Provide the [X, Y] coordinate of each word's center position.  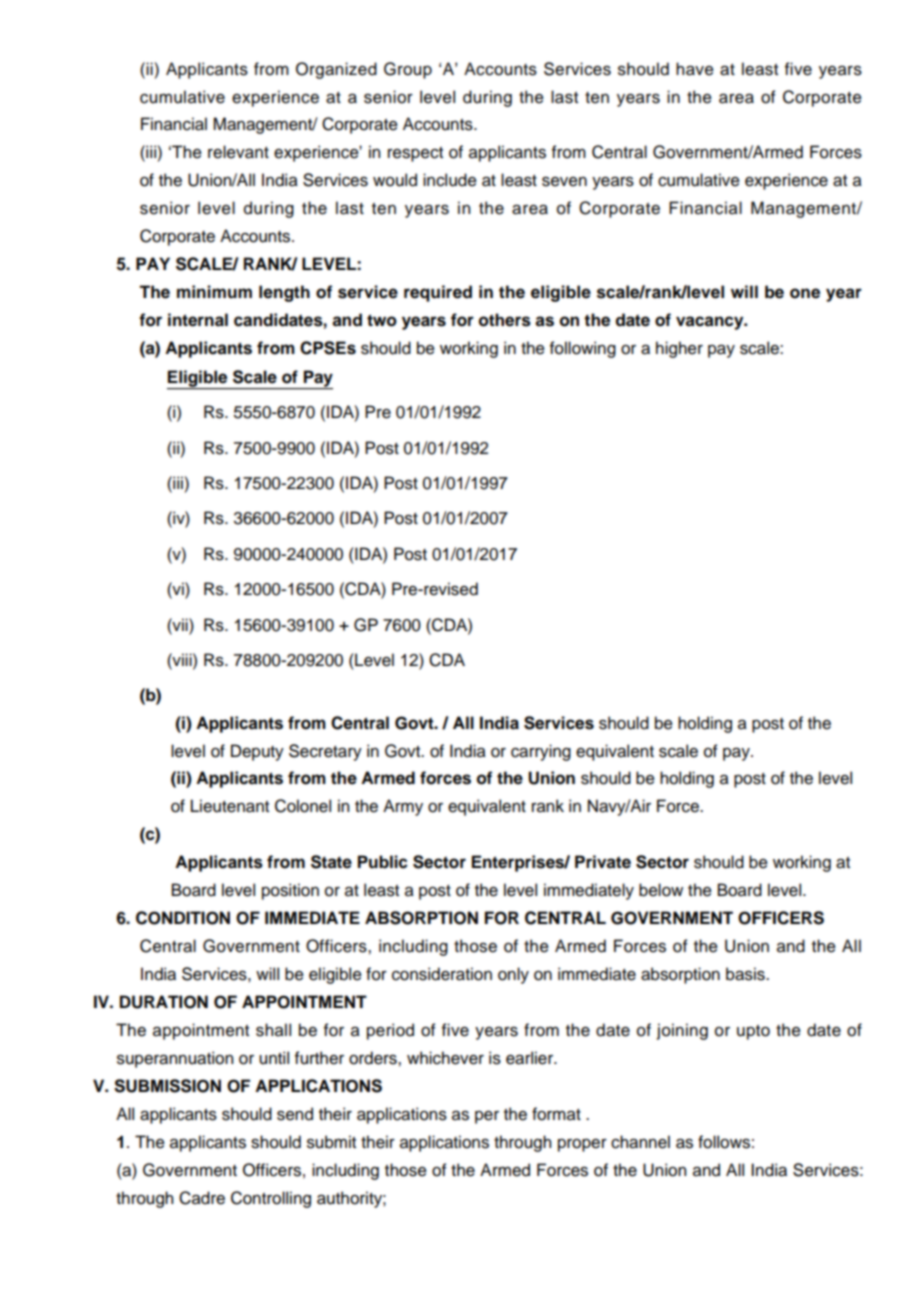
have [695, 69]
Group [408, 70]
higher [679, 349]
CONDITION [183, 918]
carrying [541, 752]
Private [603, 862]
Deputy [257, 752]
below [661, 890]
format [556, 1114]
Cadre [202, 1198]
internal [198, 320]
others [505, 320]
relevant [238, 152]
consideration [442, 974]
